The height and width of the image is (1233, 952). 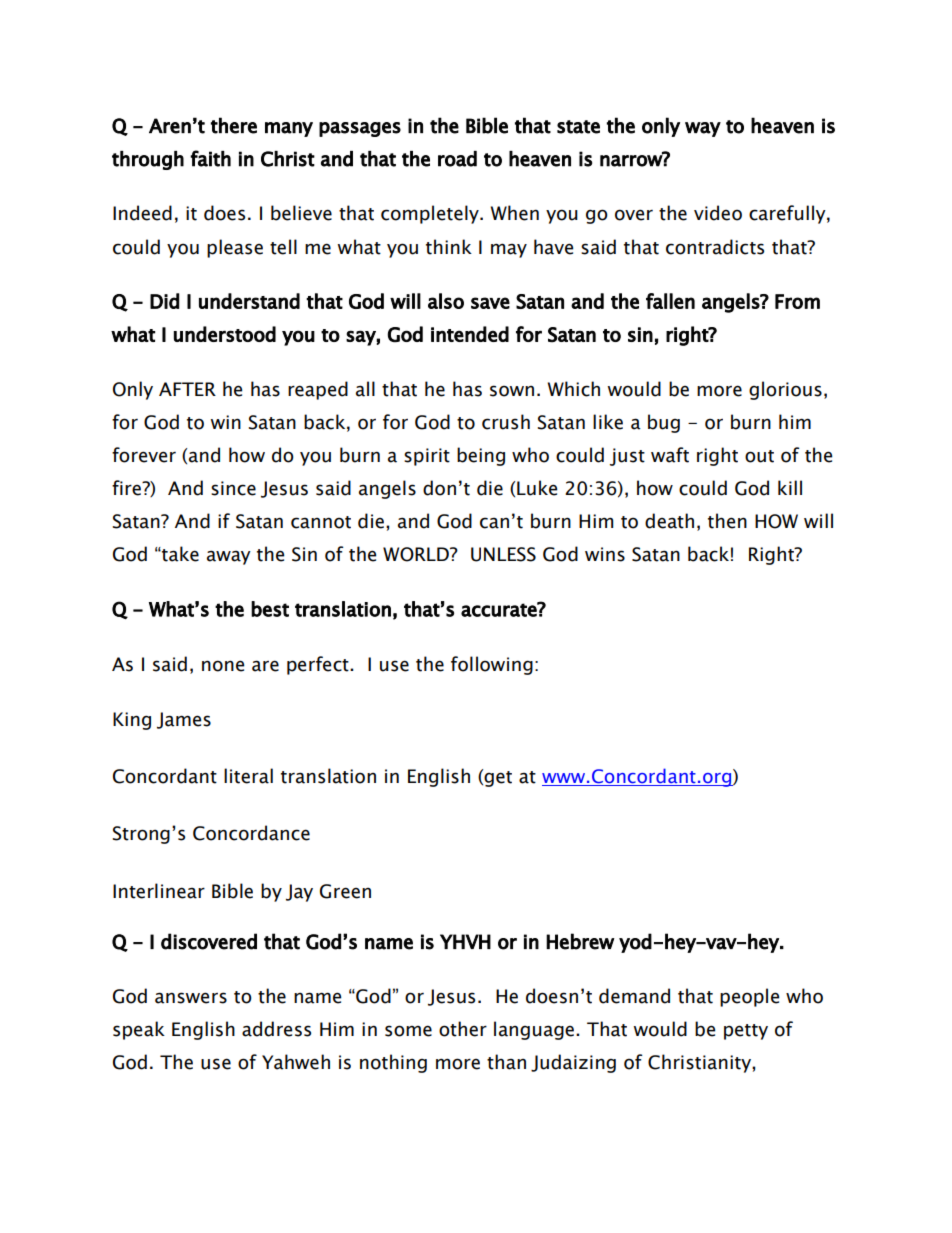 I want to click on answers, so click(x=191, y=998).
